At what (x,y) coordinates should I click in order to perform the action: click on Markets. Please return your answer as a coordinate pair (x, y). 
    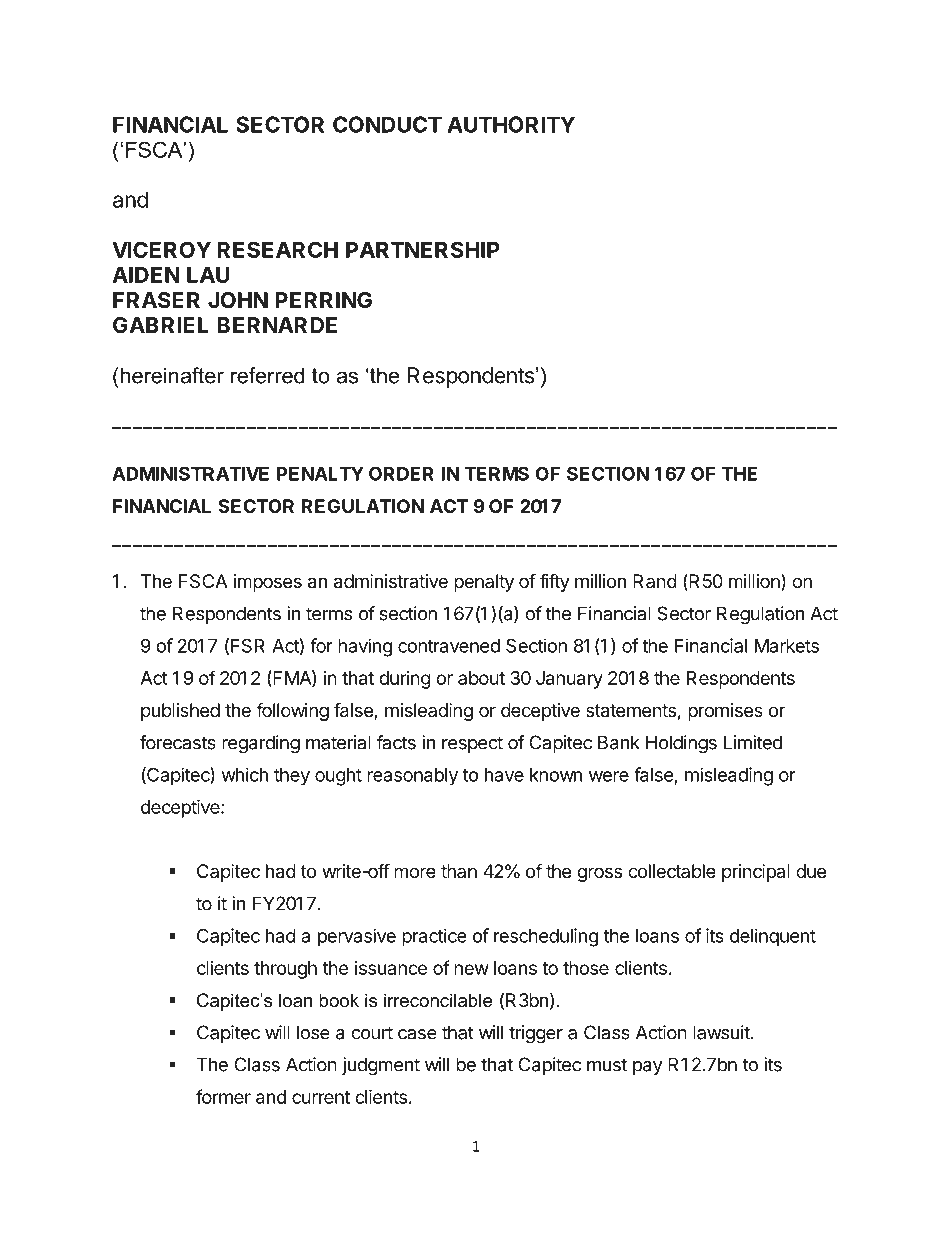
    Looking at the image, I should click on (787, 646).
